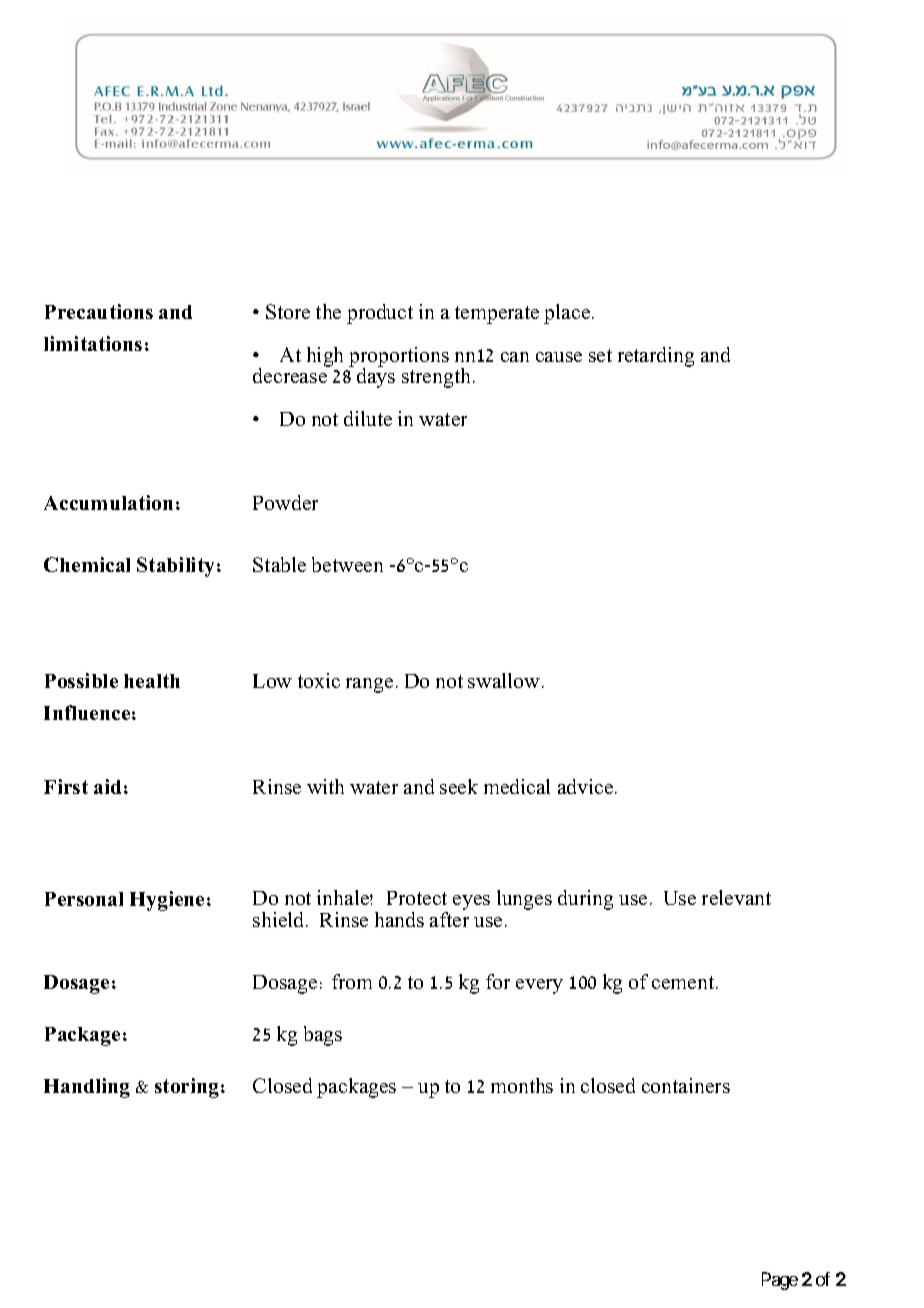 Image resolution: width=924 pixels, height=1308 pixels. Describe the element at coordinates (522, 1085) in the screenshot. I see `months` at that location.
